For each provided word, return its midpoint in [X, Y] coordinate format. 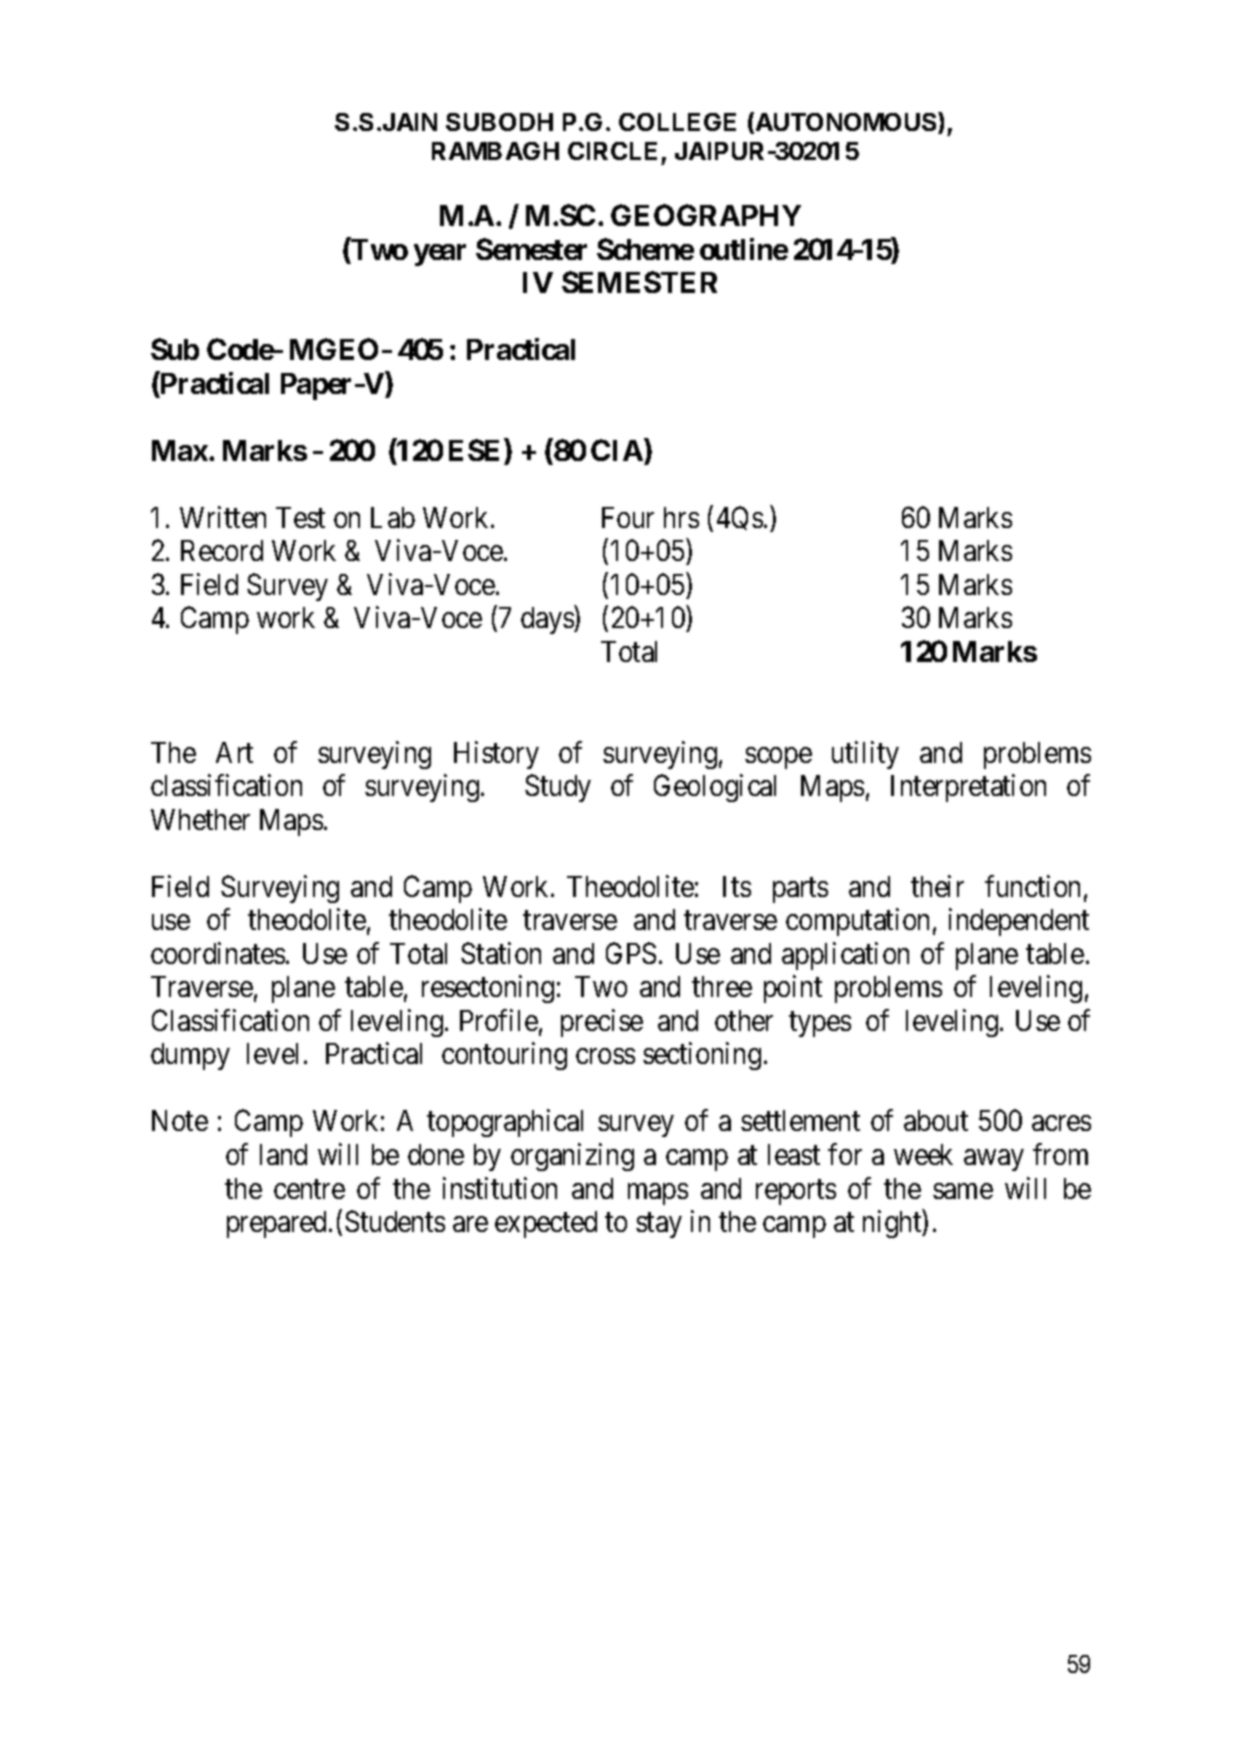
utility [865, 755]
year [440, 255]
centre [309, 1189]
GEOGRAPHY [706, 215]
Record [222, 550]
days [548, 620]
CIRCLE [612, 151]
